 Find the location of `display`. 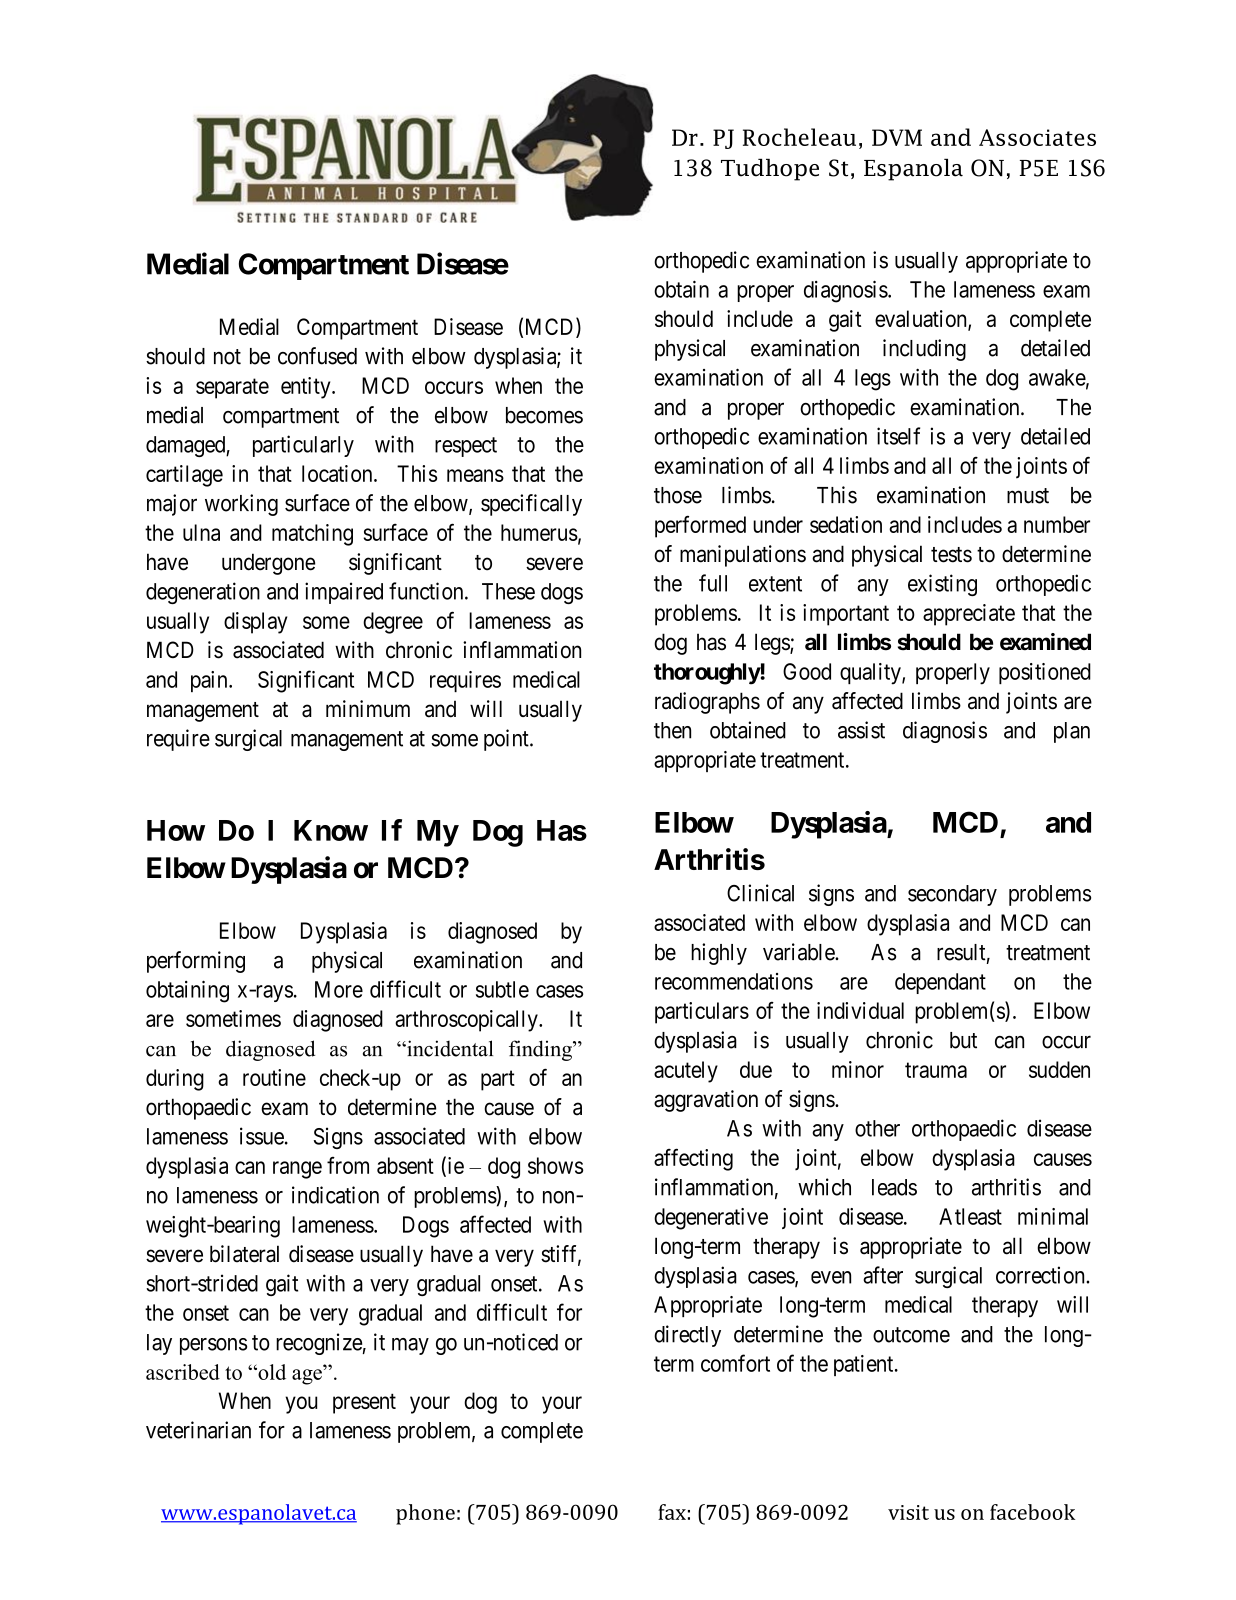

display is located at coordinates (255, 623).
